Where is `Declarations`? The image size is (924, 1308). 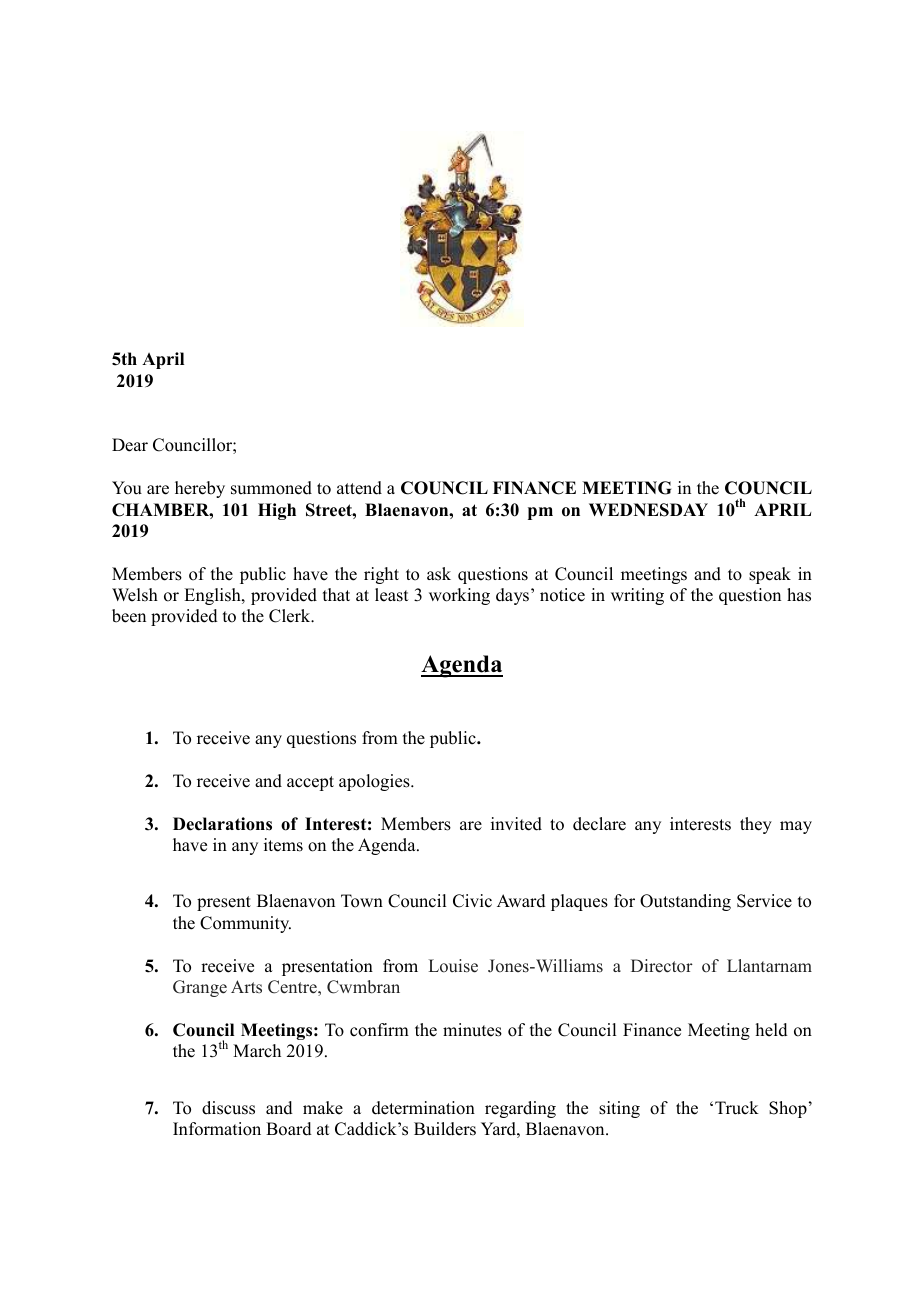 Declarations is located at coordinates (222, 824).
